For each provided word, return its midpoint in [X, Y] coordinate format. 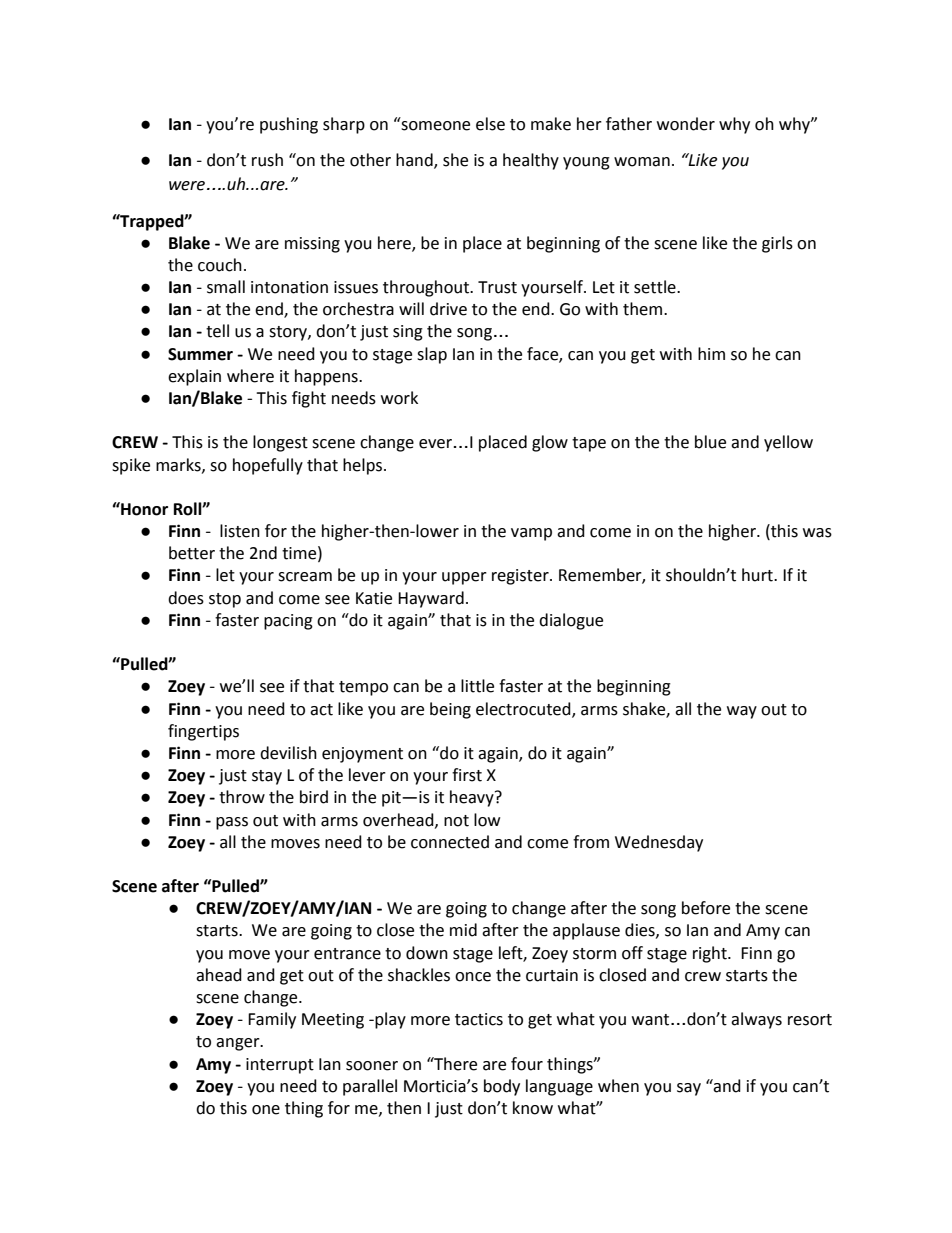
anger [239, 1044]
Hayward [431, 599]
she [455, 160]
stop [225, 600]
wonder [686, 124]
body [502, 1087]
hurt [758, 575]
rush [267, 160]
